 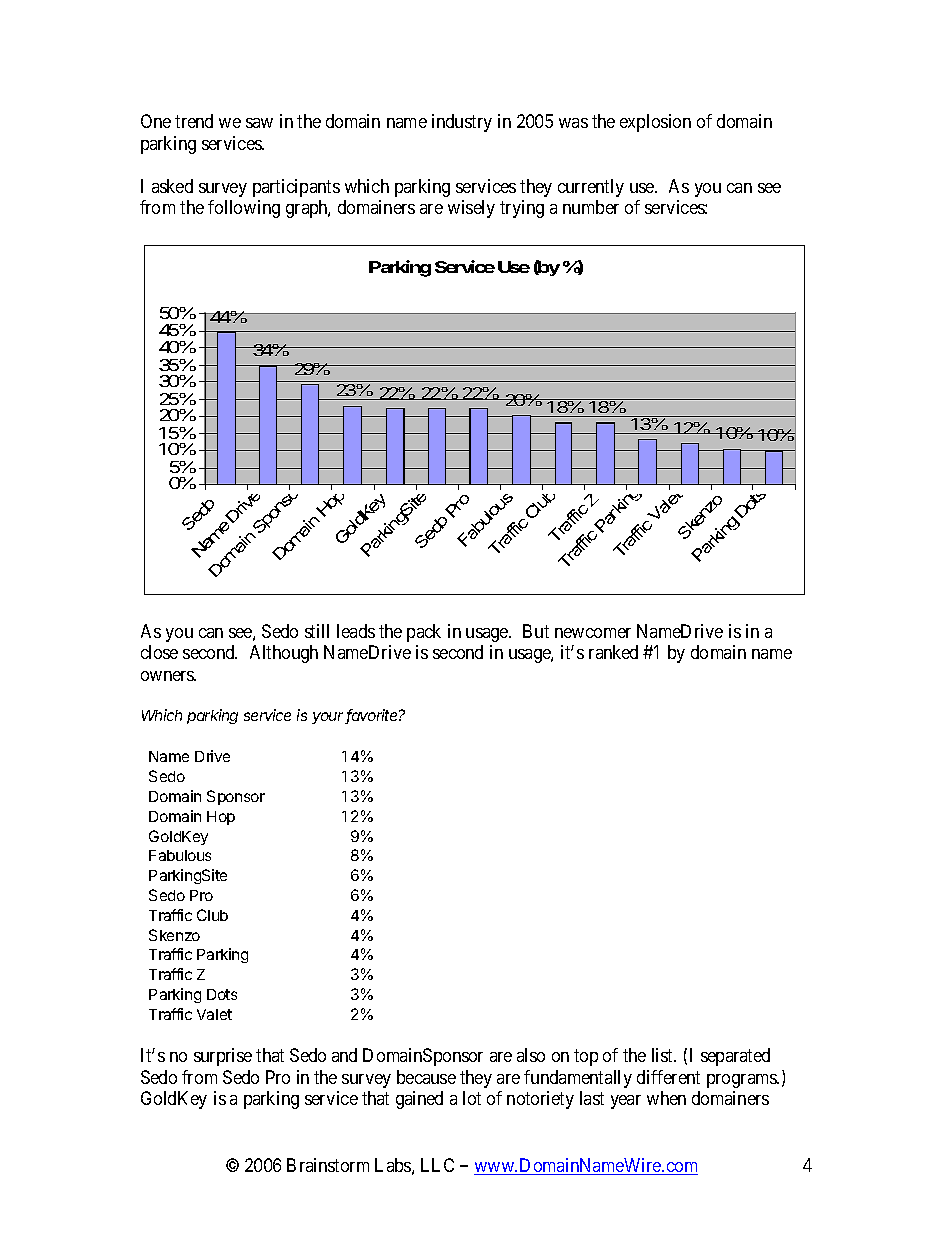 What do you see at coordinates (424, 633) in the image?
I see `pack` at bounding box center [424, 633].
